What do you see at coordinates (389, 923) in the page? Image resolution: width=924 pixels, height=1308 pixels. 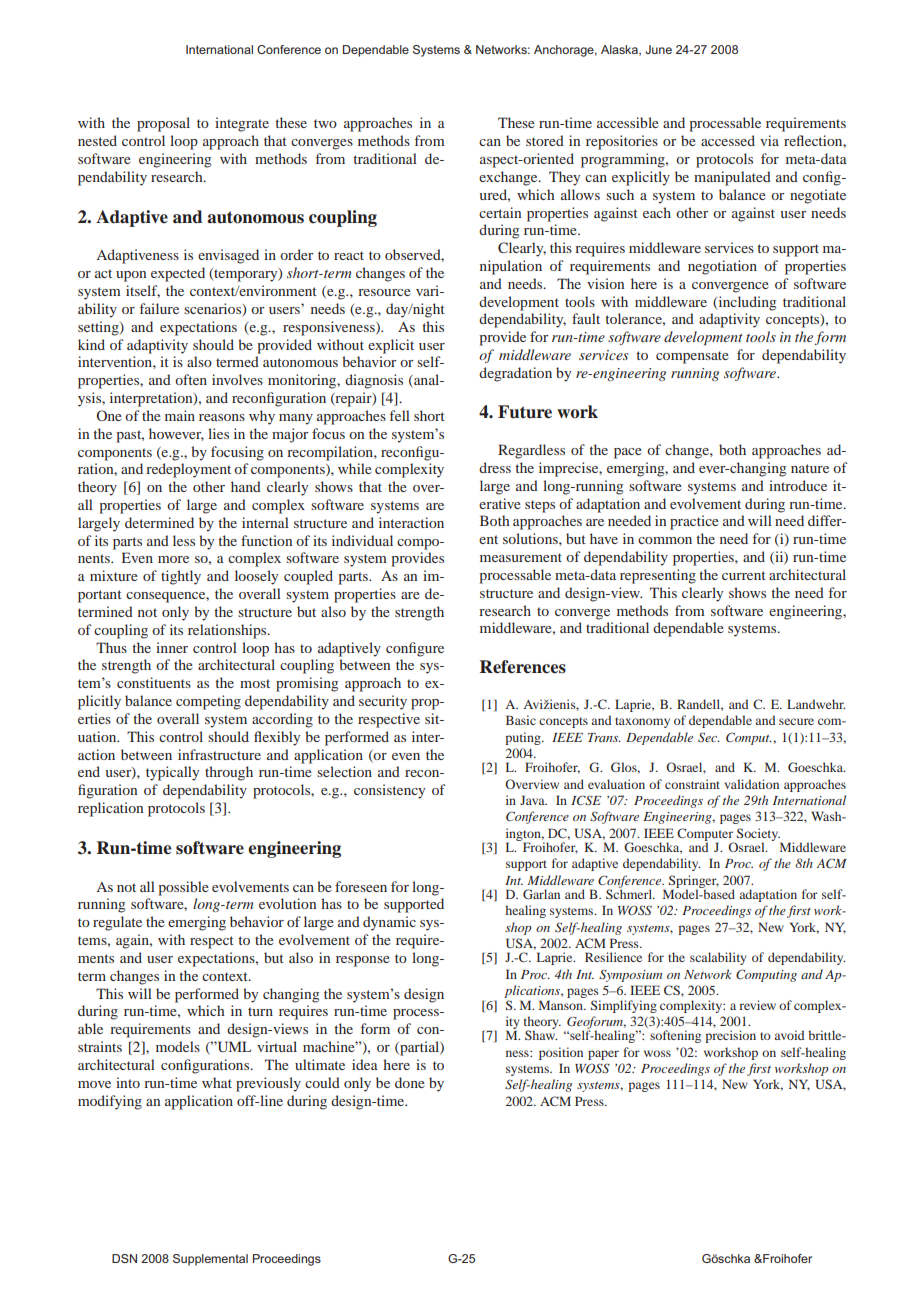 I see `dynamic` at bounding box center [389, 923].
